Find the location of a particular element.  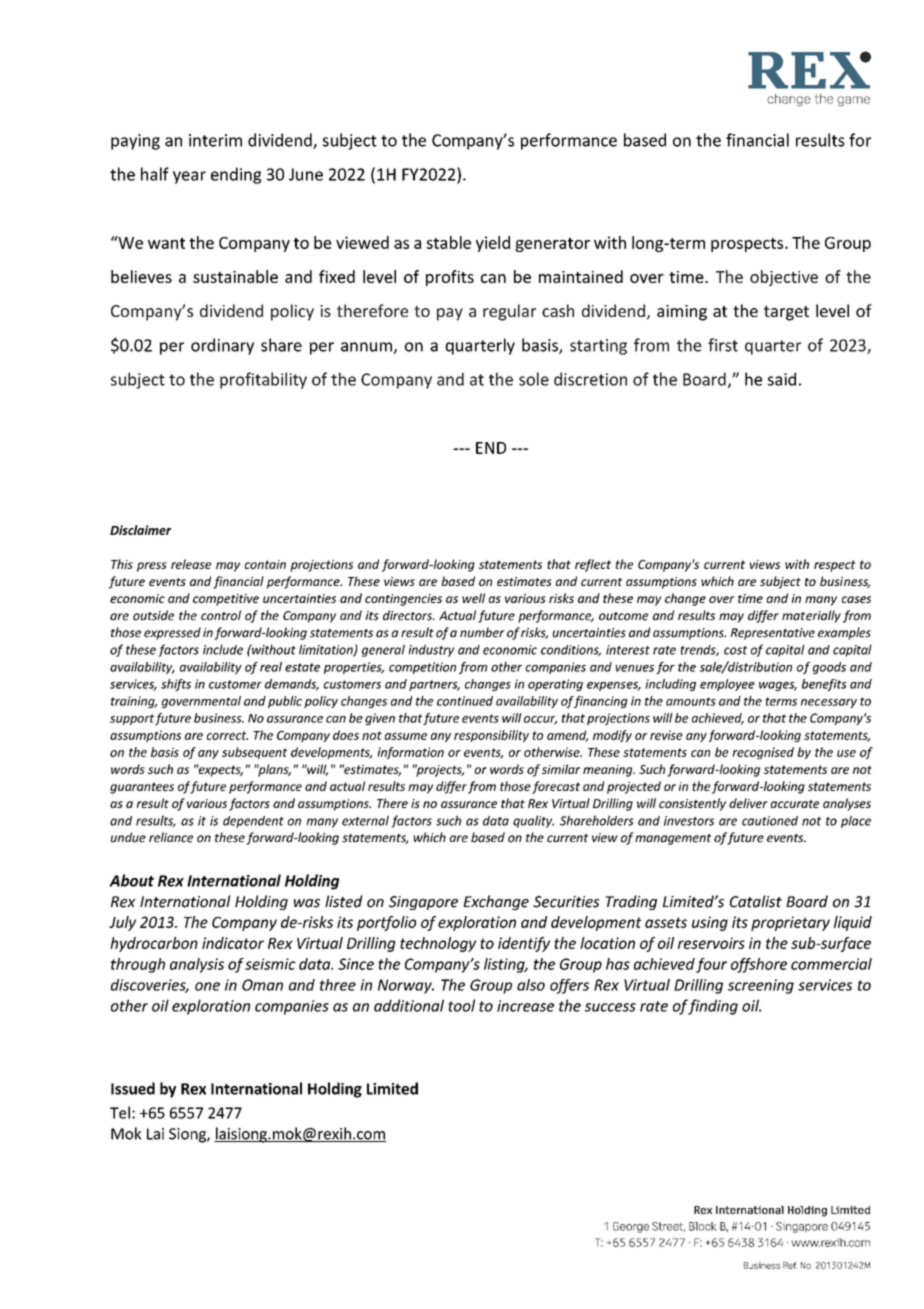

yield is located at coordinates (493, 244).
